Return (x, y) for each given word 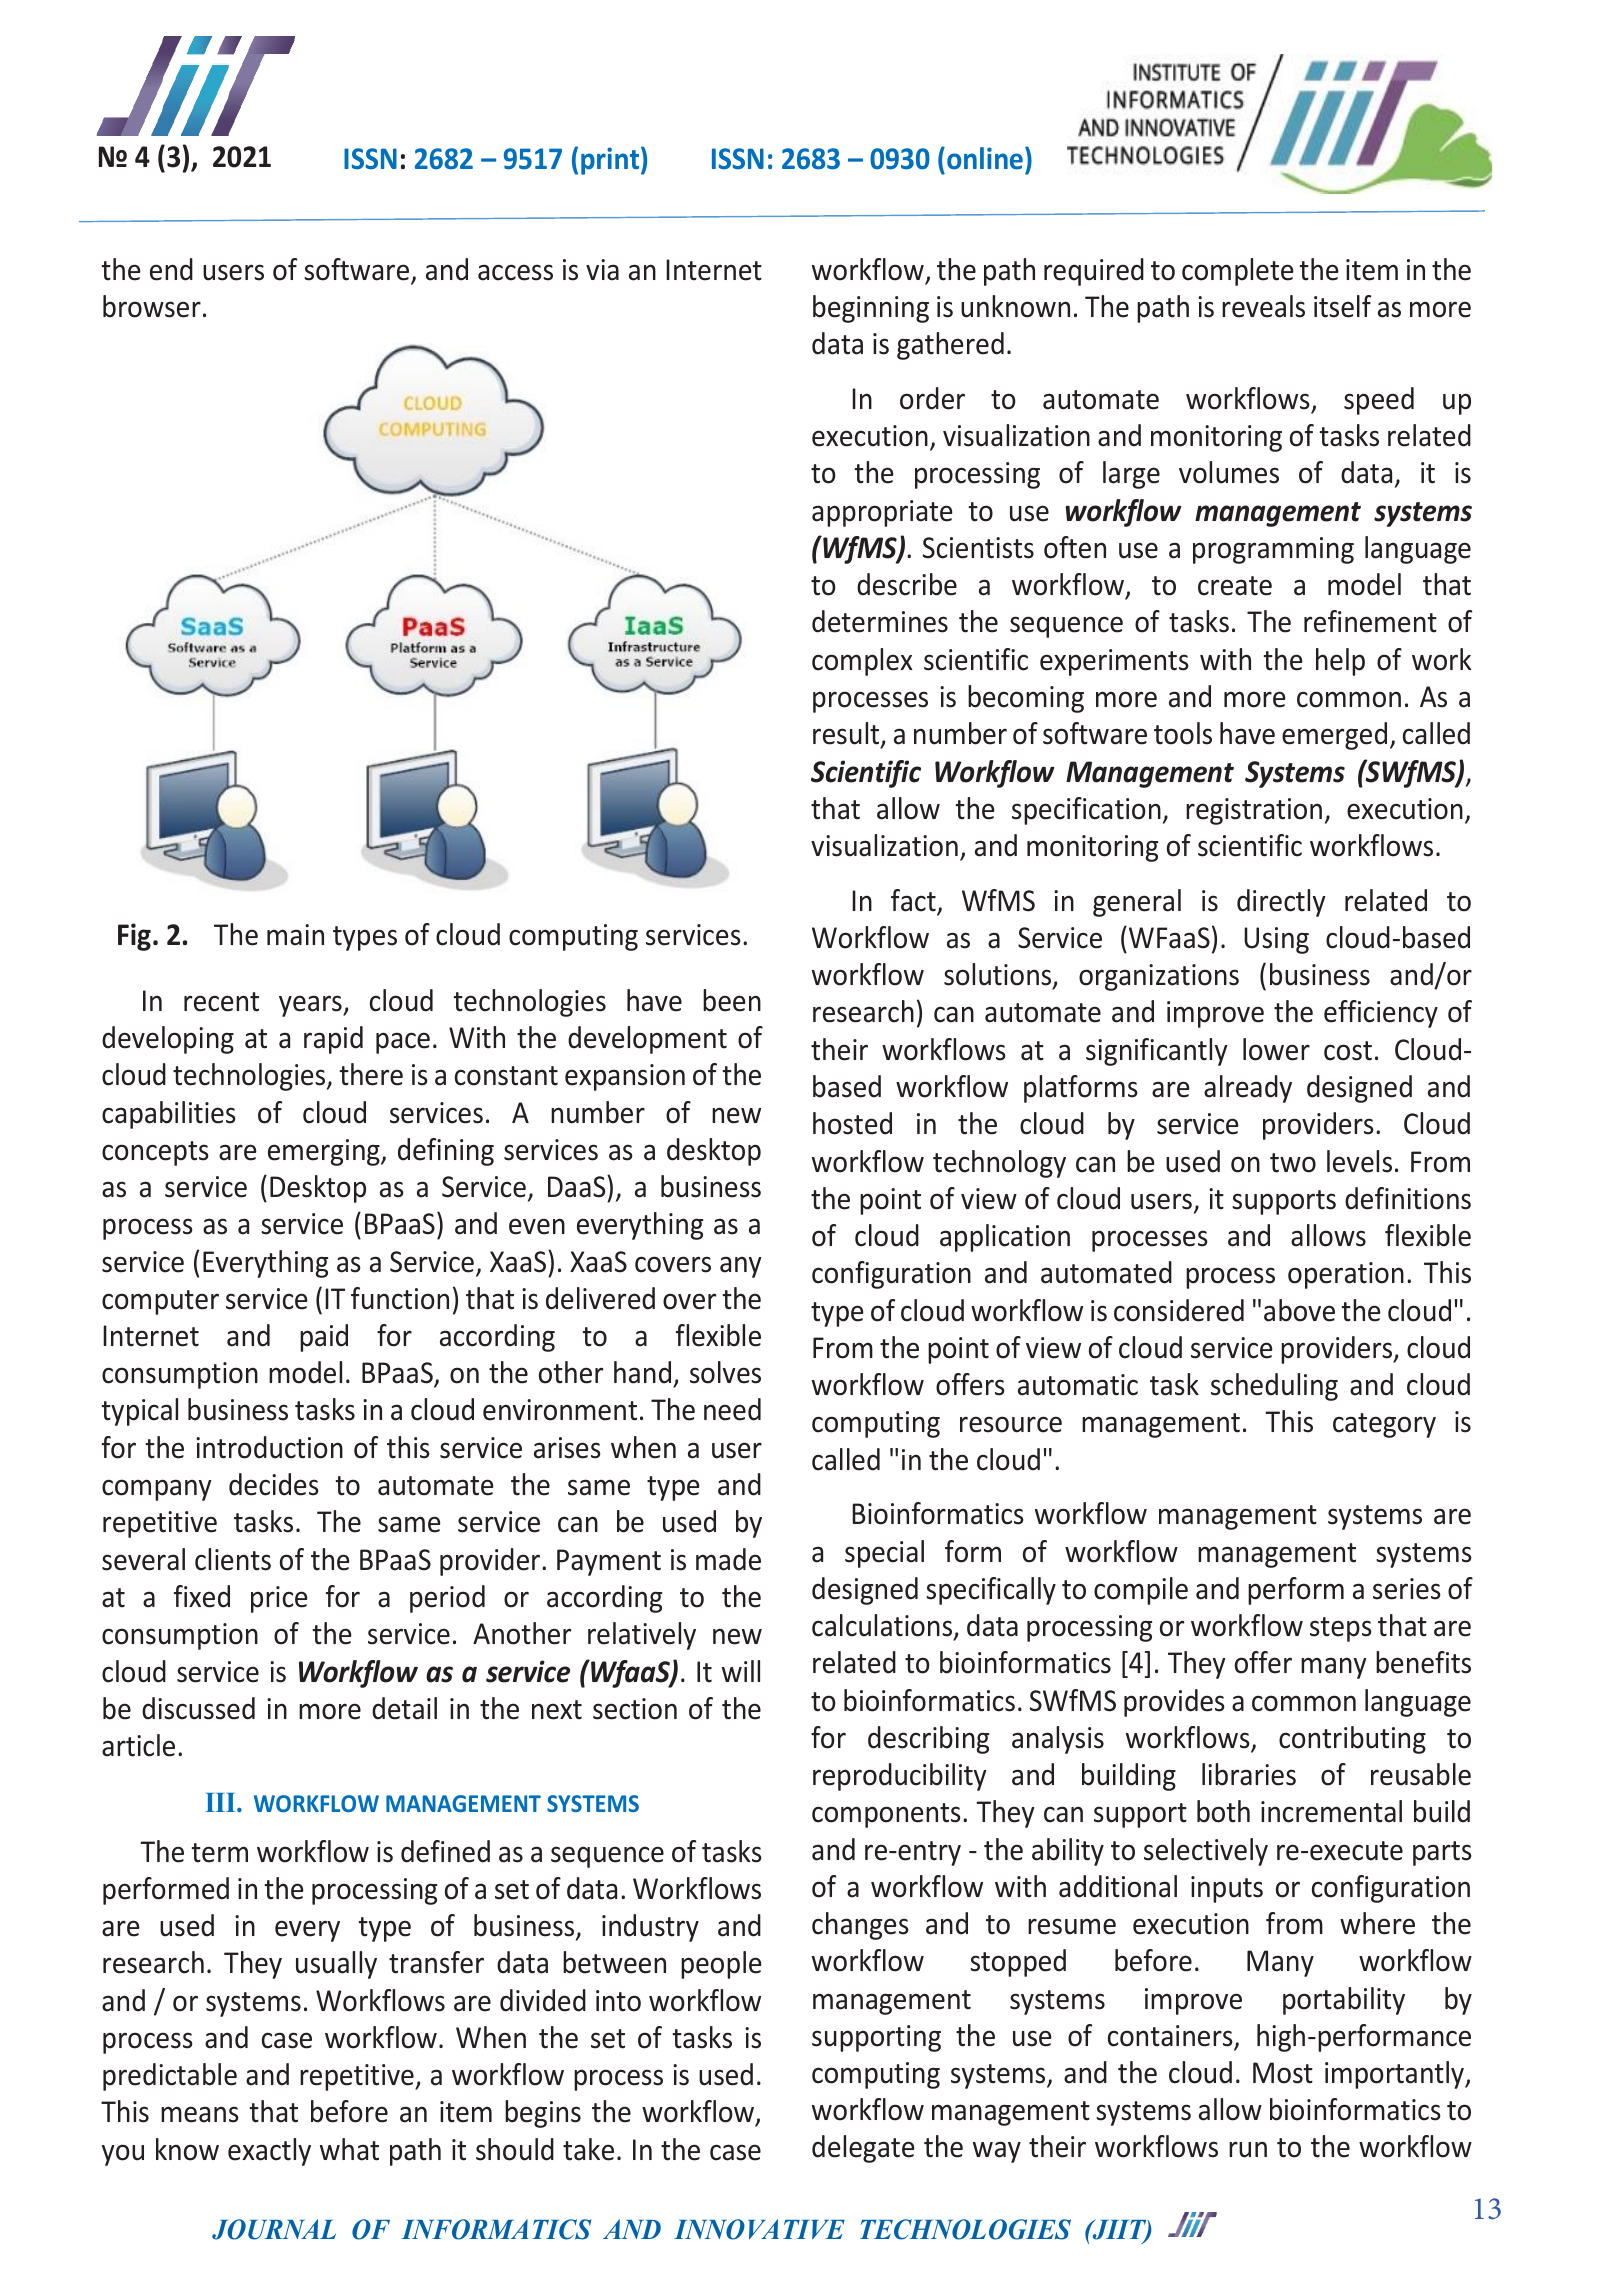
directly (1281, 903)
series (1407, 1589)
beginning (871, 309)
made (728, 1559)
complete (1238, 272)
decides (274, 1484)
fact (914, 901)
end (171, 269)
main (295, 935)
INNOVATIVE (759, 2229)
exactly (269, 2152)
